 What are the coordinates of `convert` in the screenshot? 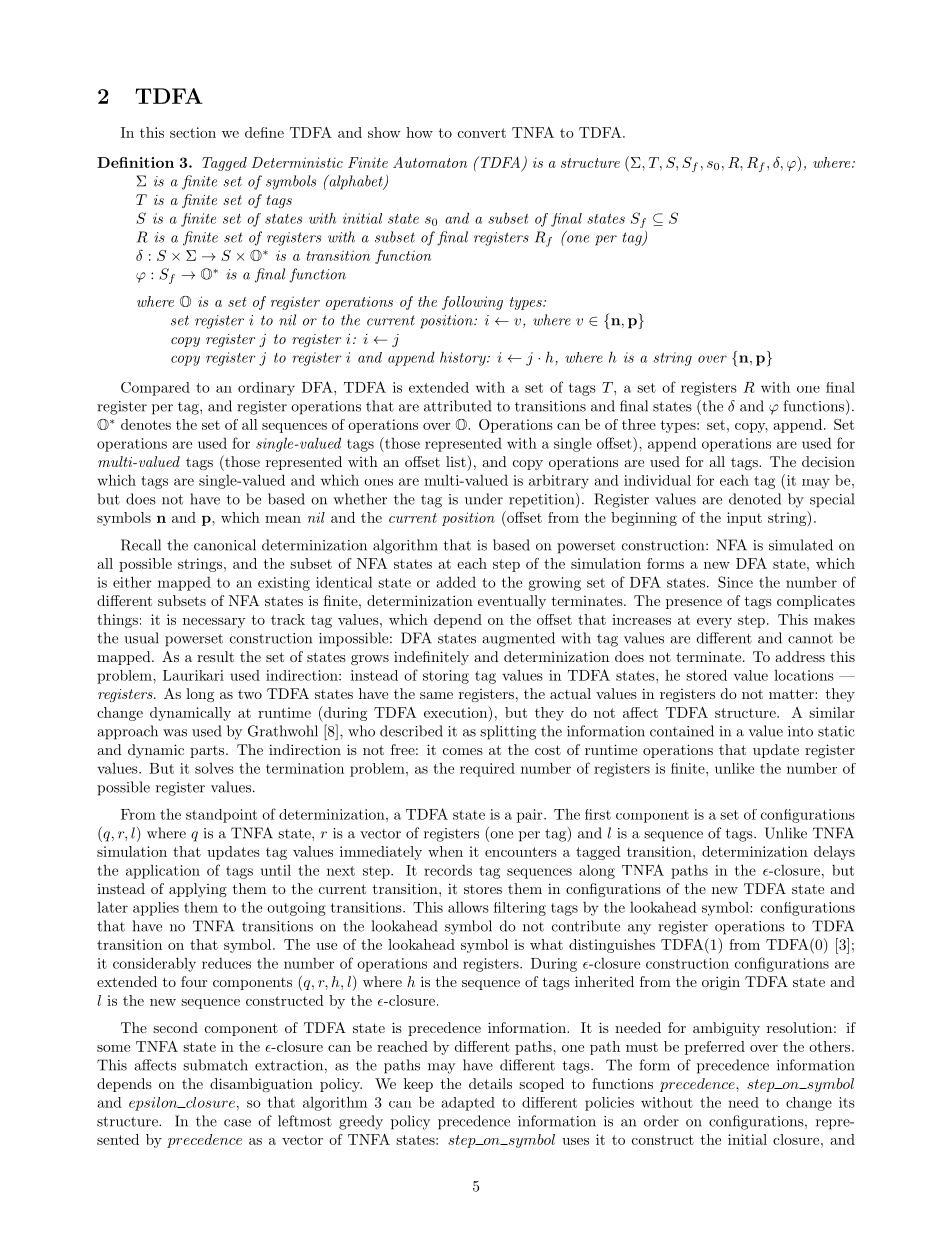 It's located at (482, 133).
